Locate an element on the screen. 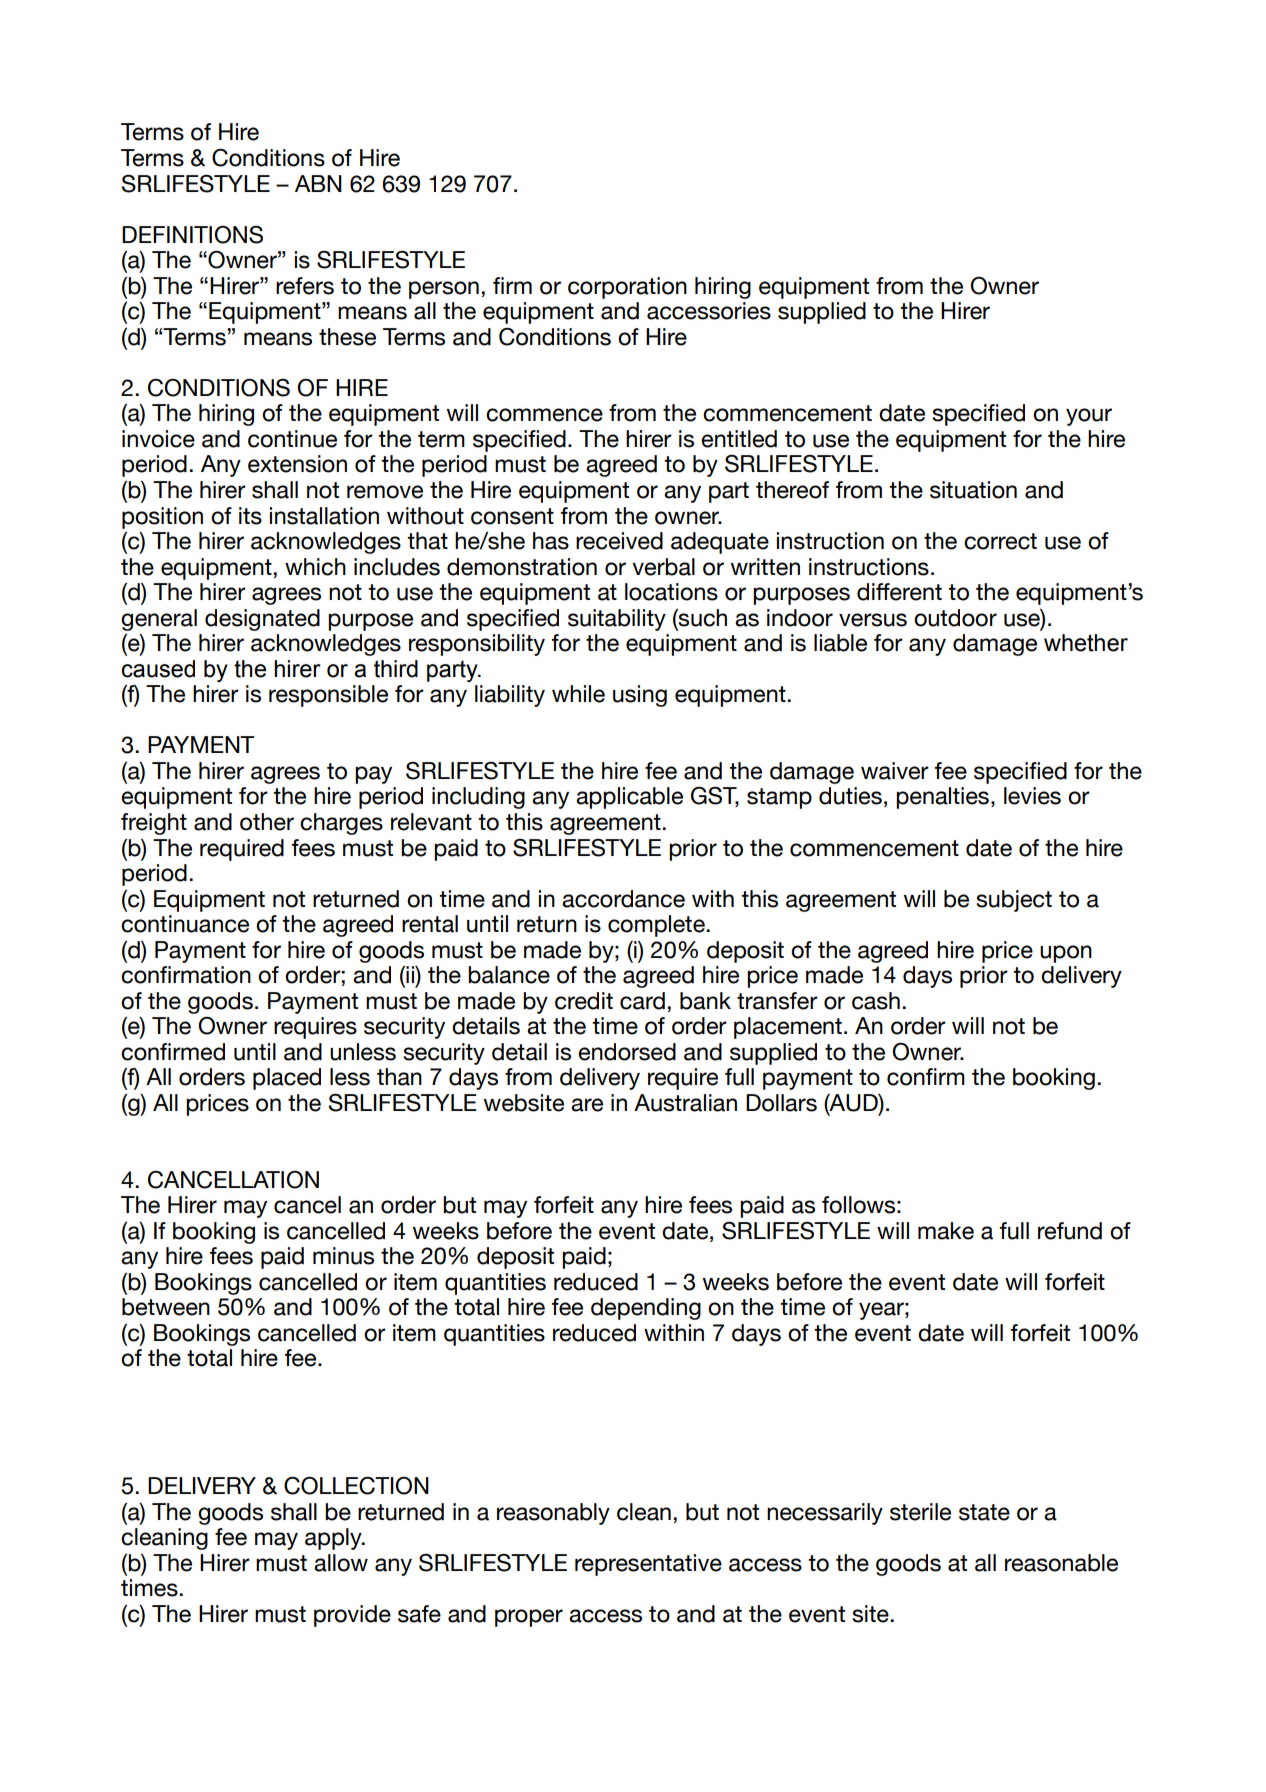 The image size is (1266, 1792). continuance is located at coordinates (185, 924).
